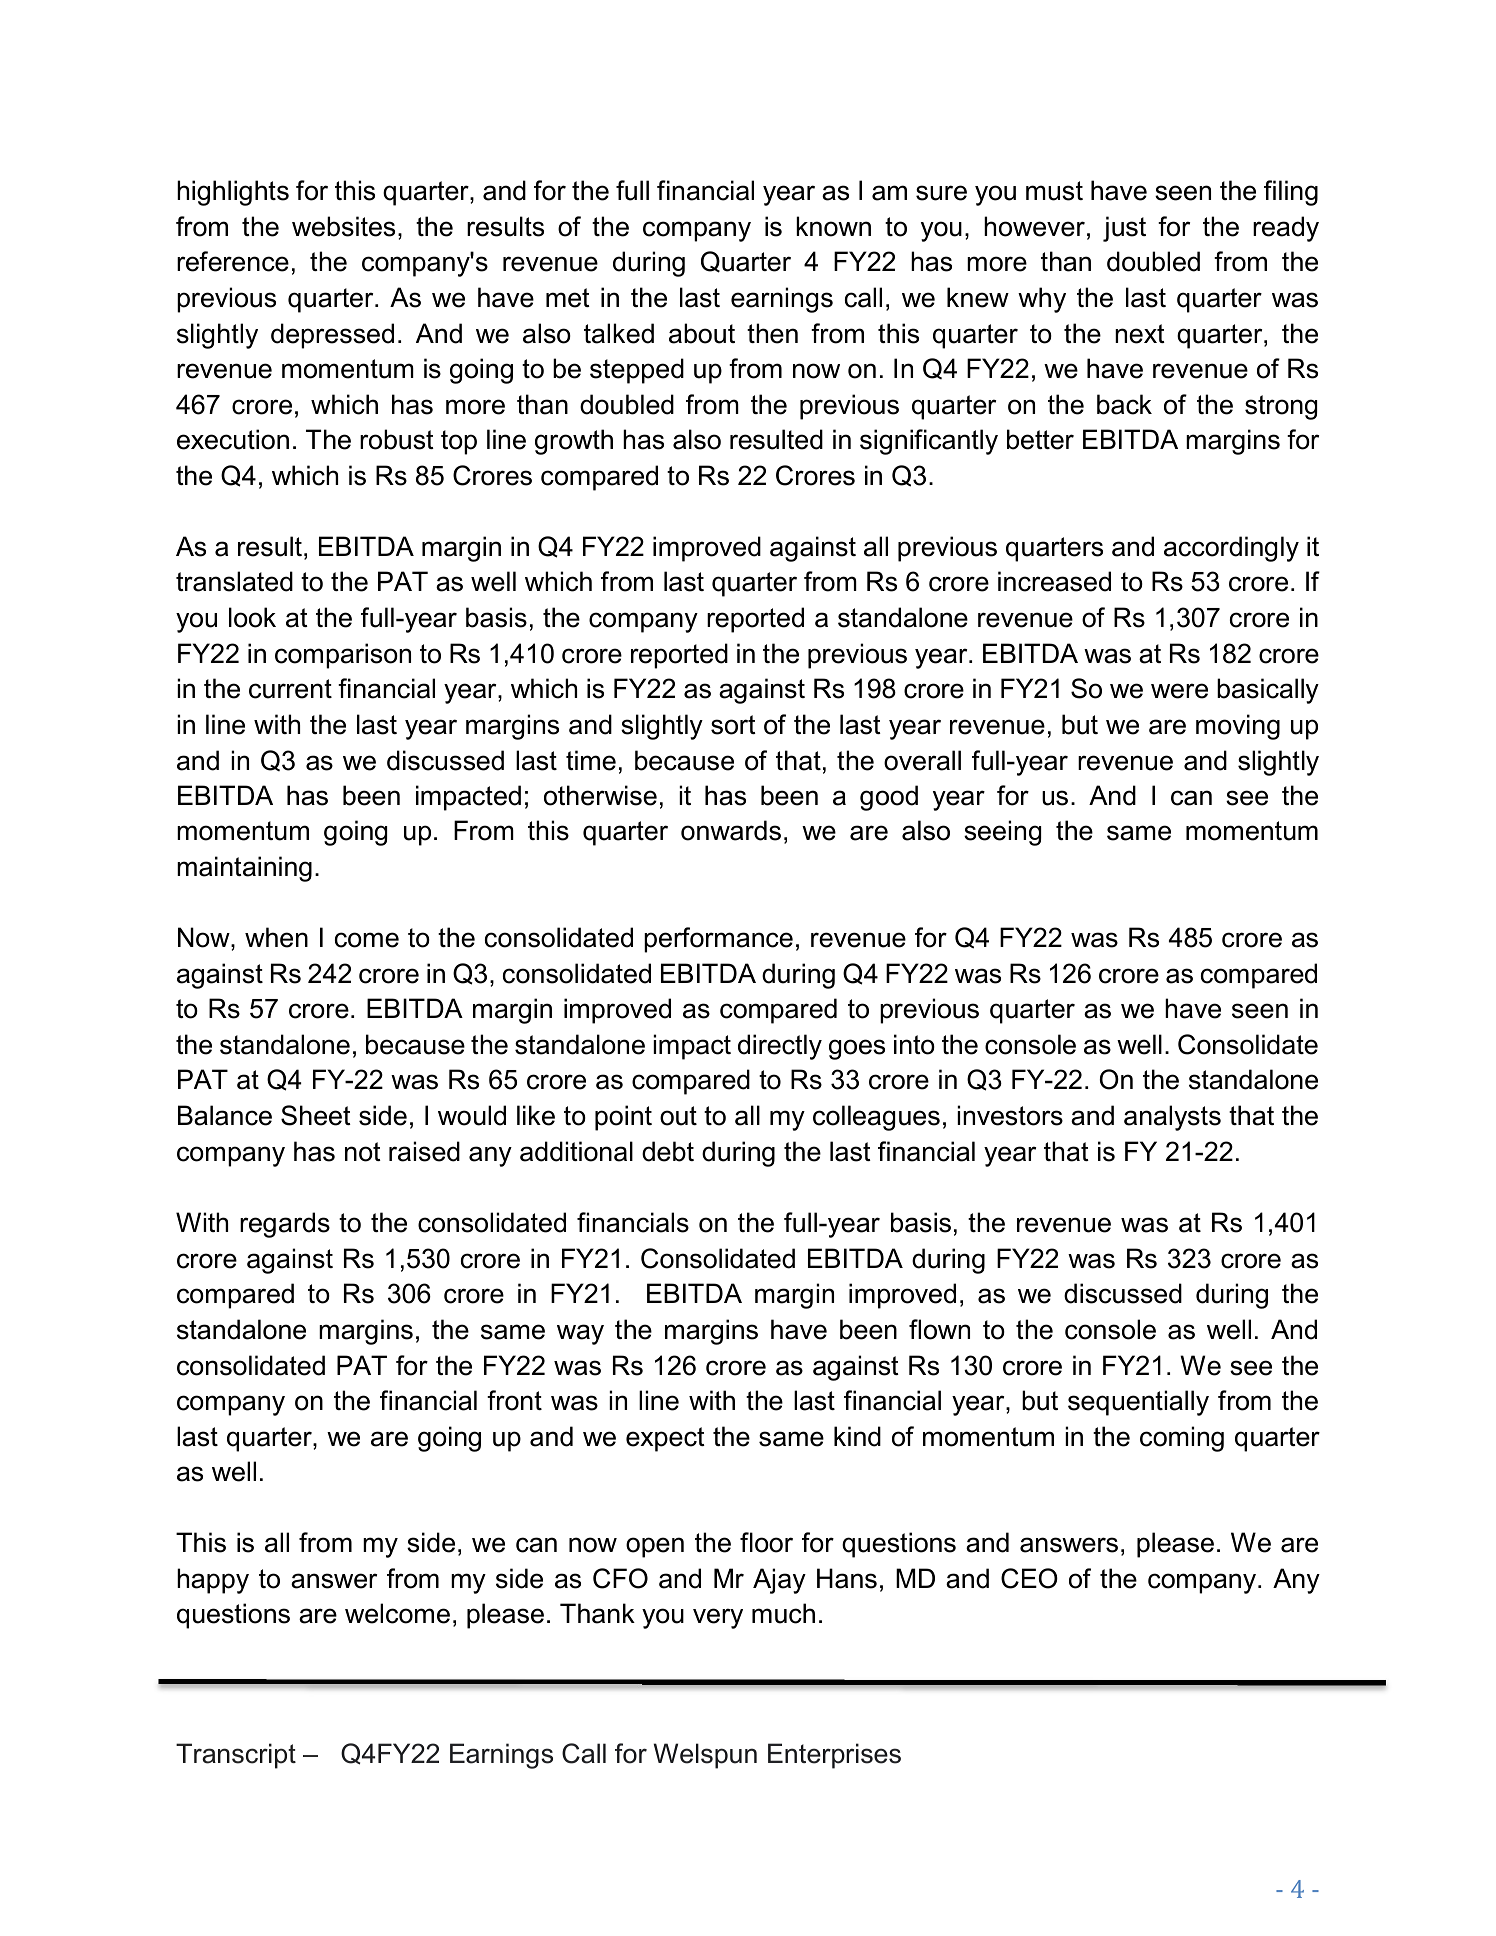 The height and width of the screenshot is (1936, 1496). Describe the element at coordinates (285, 1225) in the screenshot. I see `regards` at that location.
